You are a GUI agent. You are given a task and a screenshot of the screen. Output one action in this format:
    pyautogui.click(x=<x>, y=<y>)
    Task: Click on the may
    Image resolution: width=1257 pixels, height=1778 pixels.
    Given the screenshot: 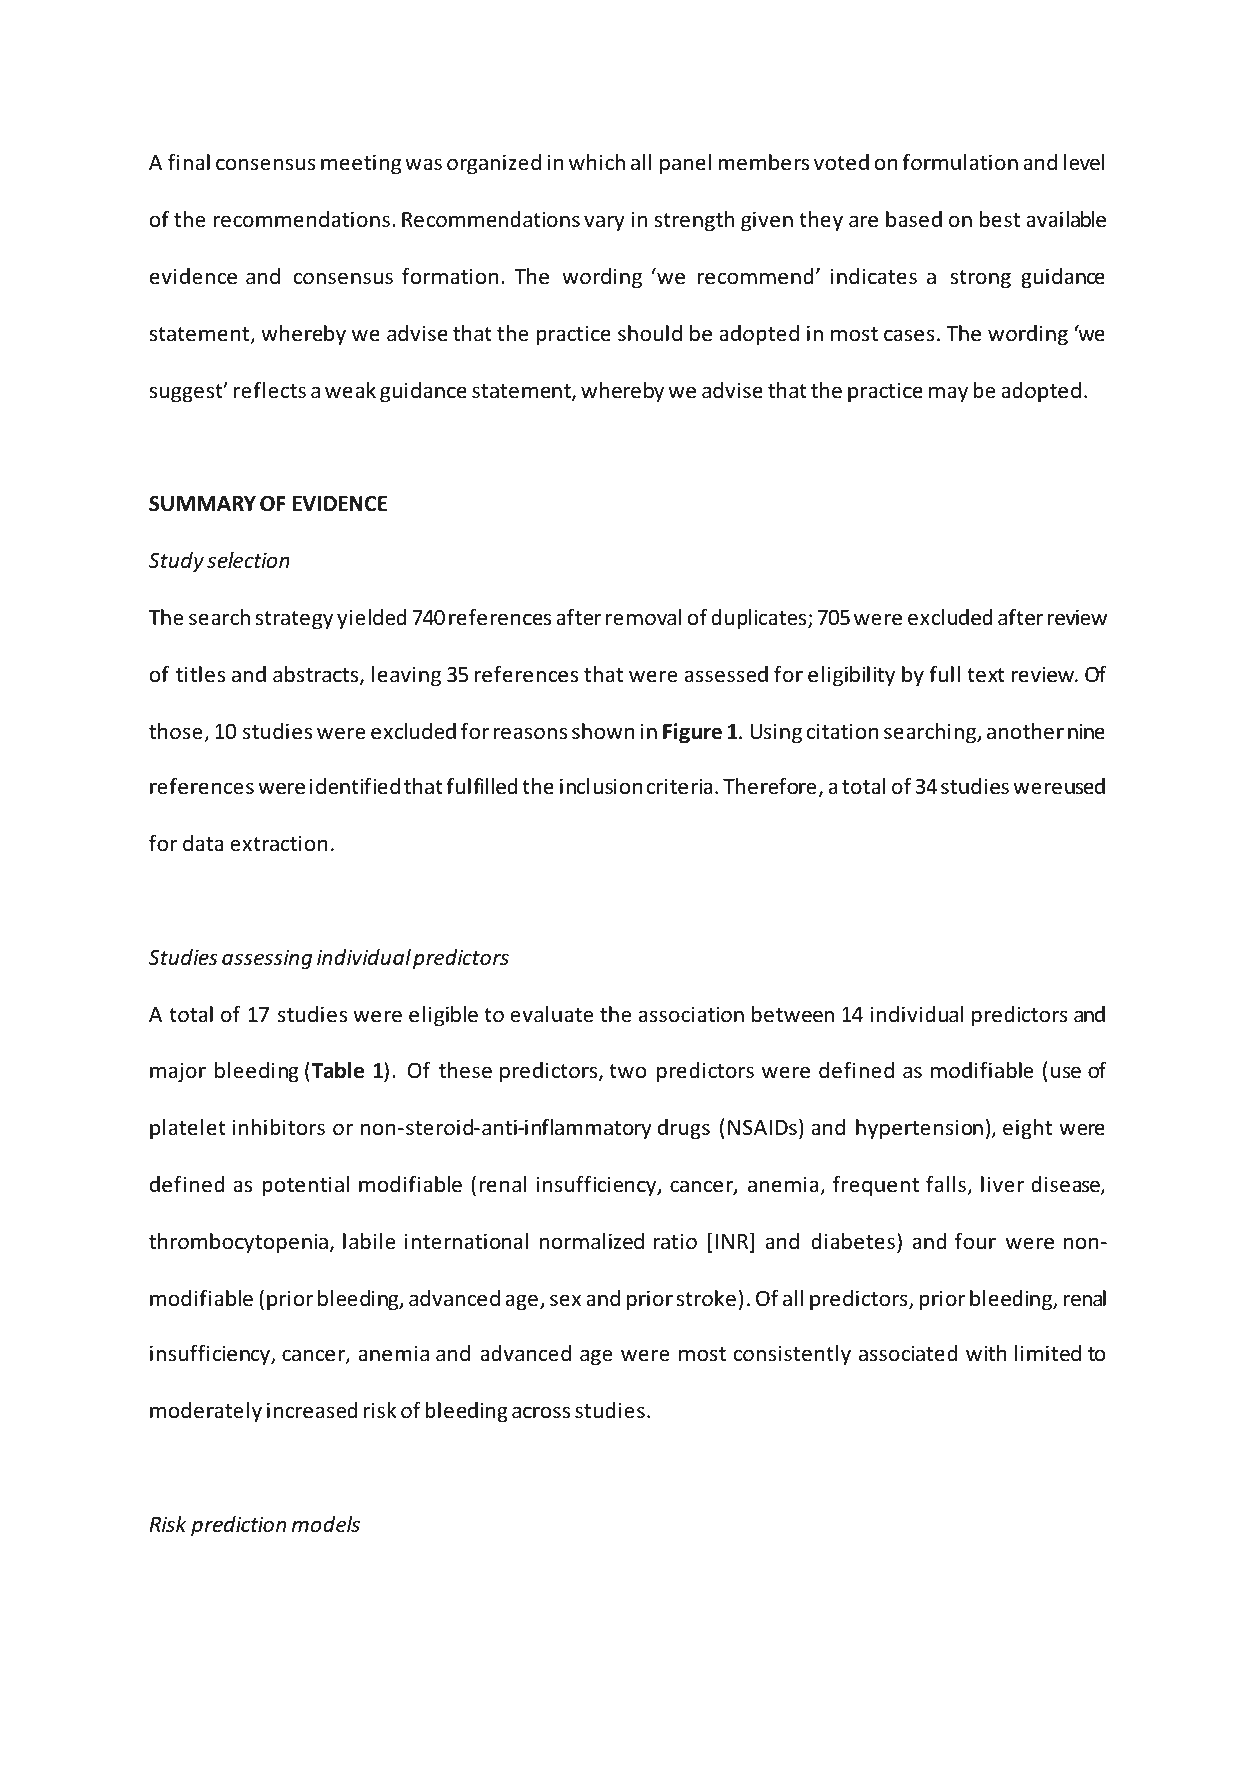 What is the action you would take?
    pyautogui.click(x=948, y=394)
